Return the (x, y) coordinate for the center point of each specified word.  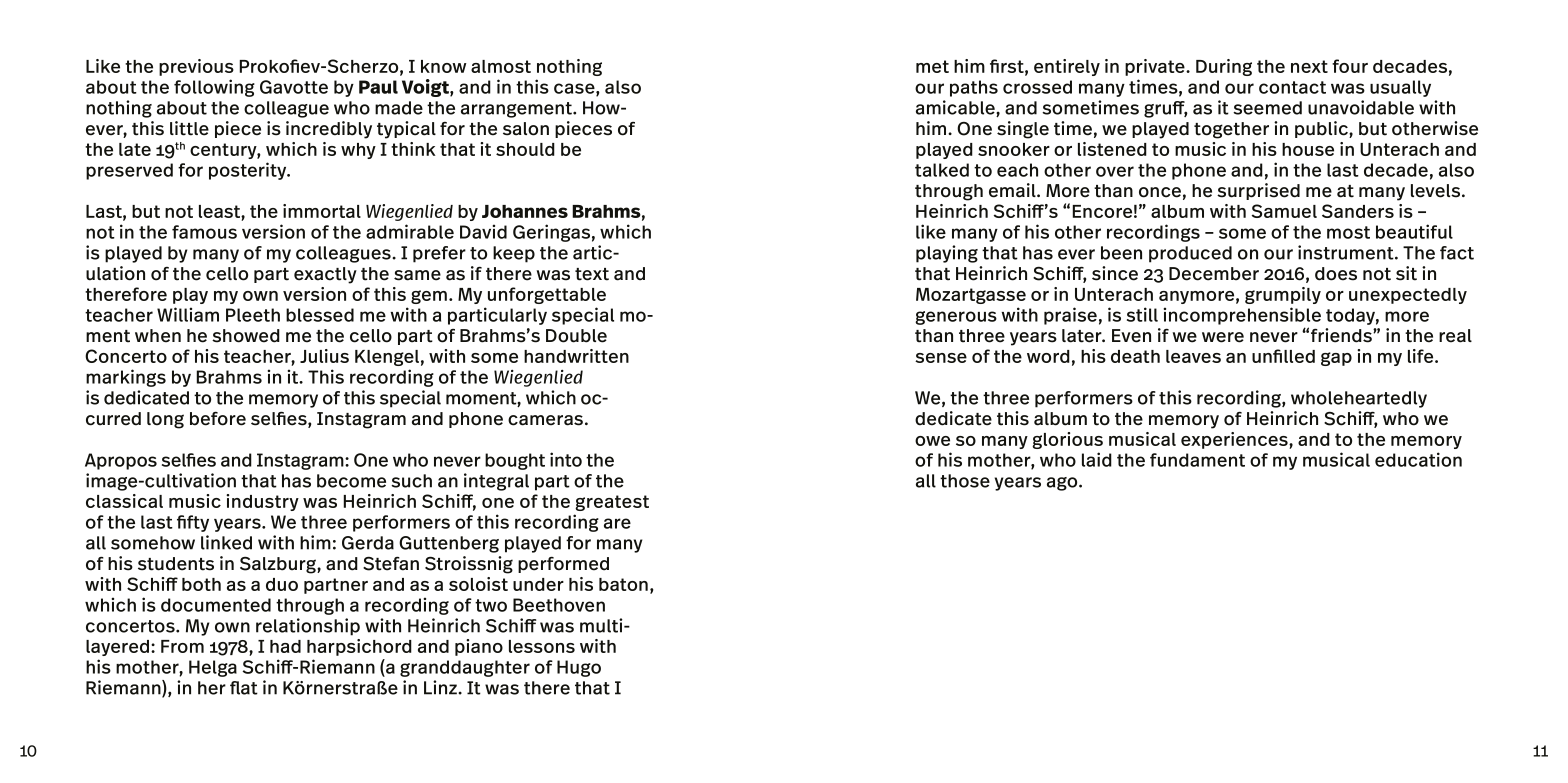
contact (1292, 87)
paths (974, 88)
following (214, 88)
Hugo (579, 668)
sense (941, 358)
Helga (213, 668)
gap (1336, 359)
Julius (324, 356)
